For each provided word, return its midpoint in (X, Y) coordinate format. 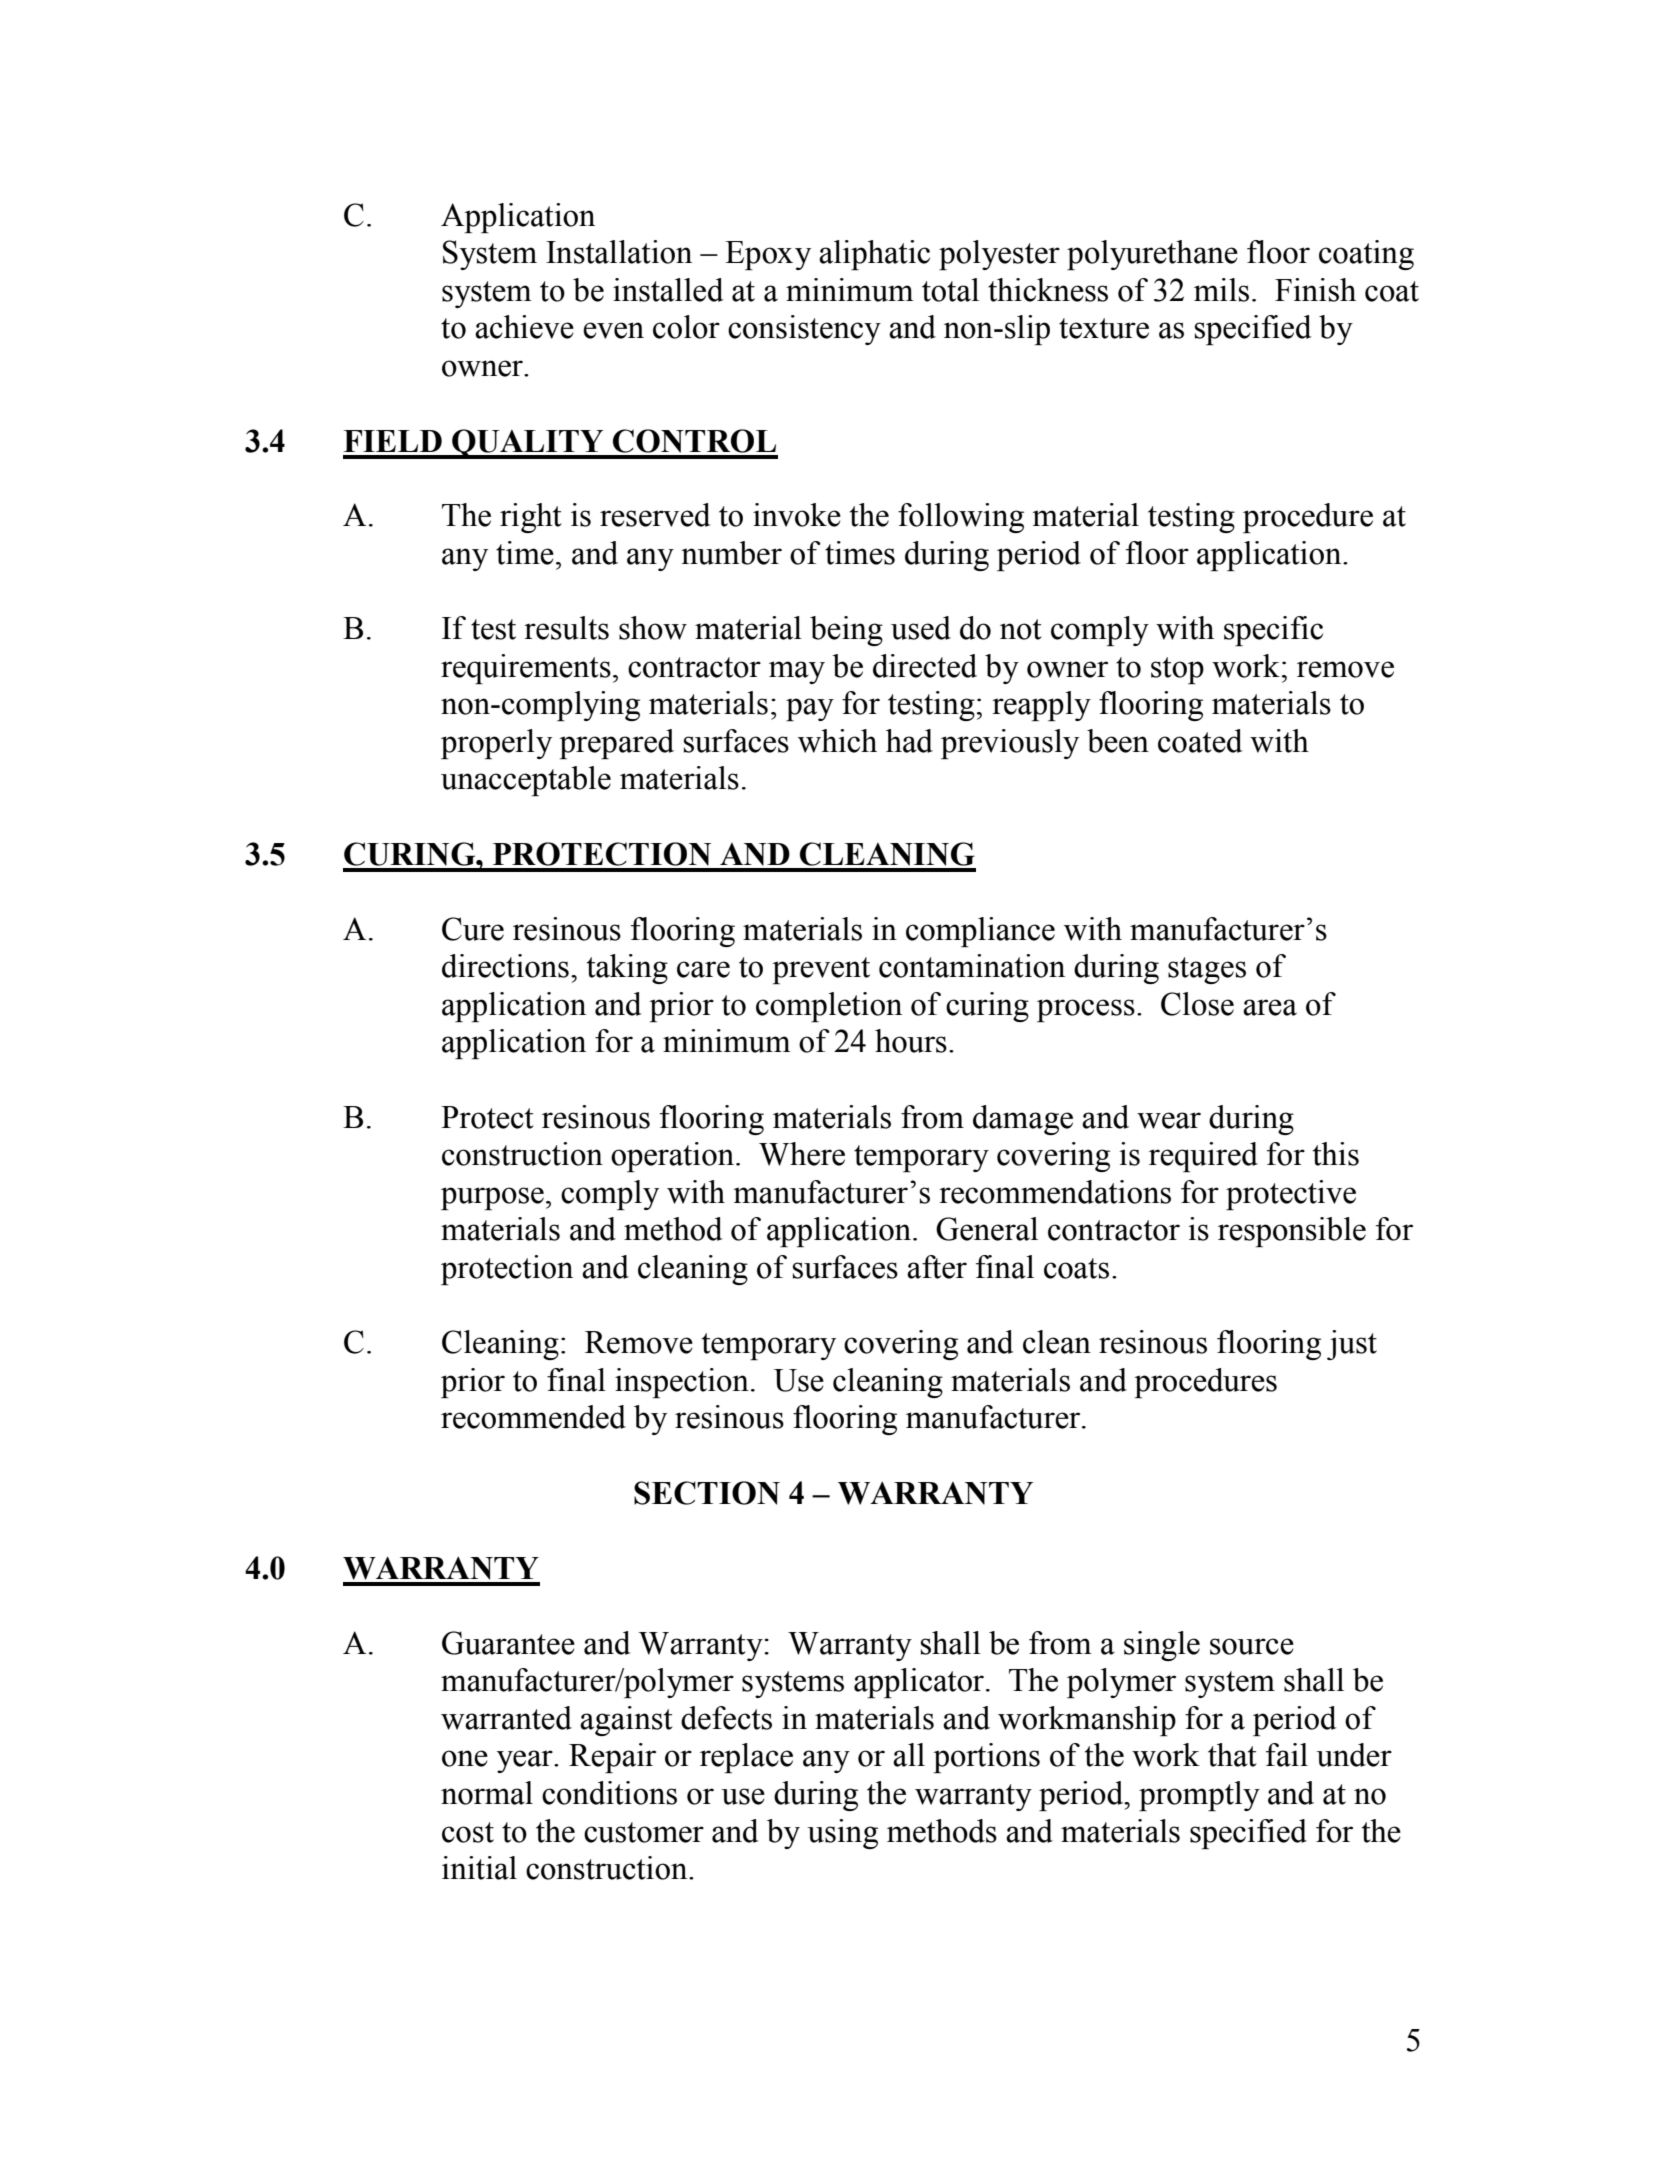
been (1118, 741)
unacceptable (526, 781)
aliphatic (874, 255)
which (837, 741)
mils (1221, 290)
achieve (524, 327)
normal (487, 1793)
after (937, 1267)
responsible (1292, 1232)
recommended (533, 1417)
